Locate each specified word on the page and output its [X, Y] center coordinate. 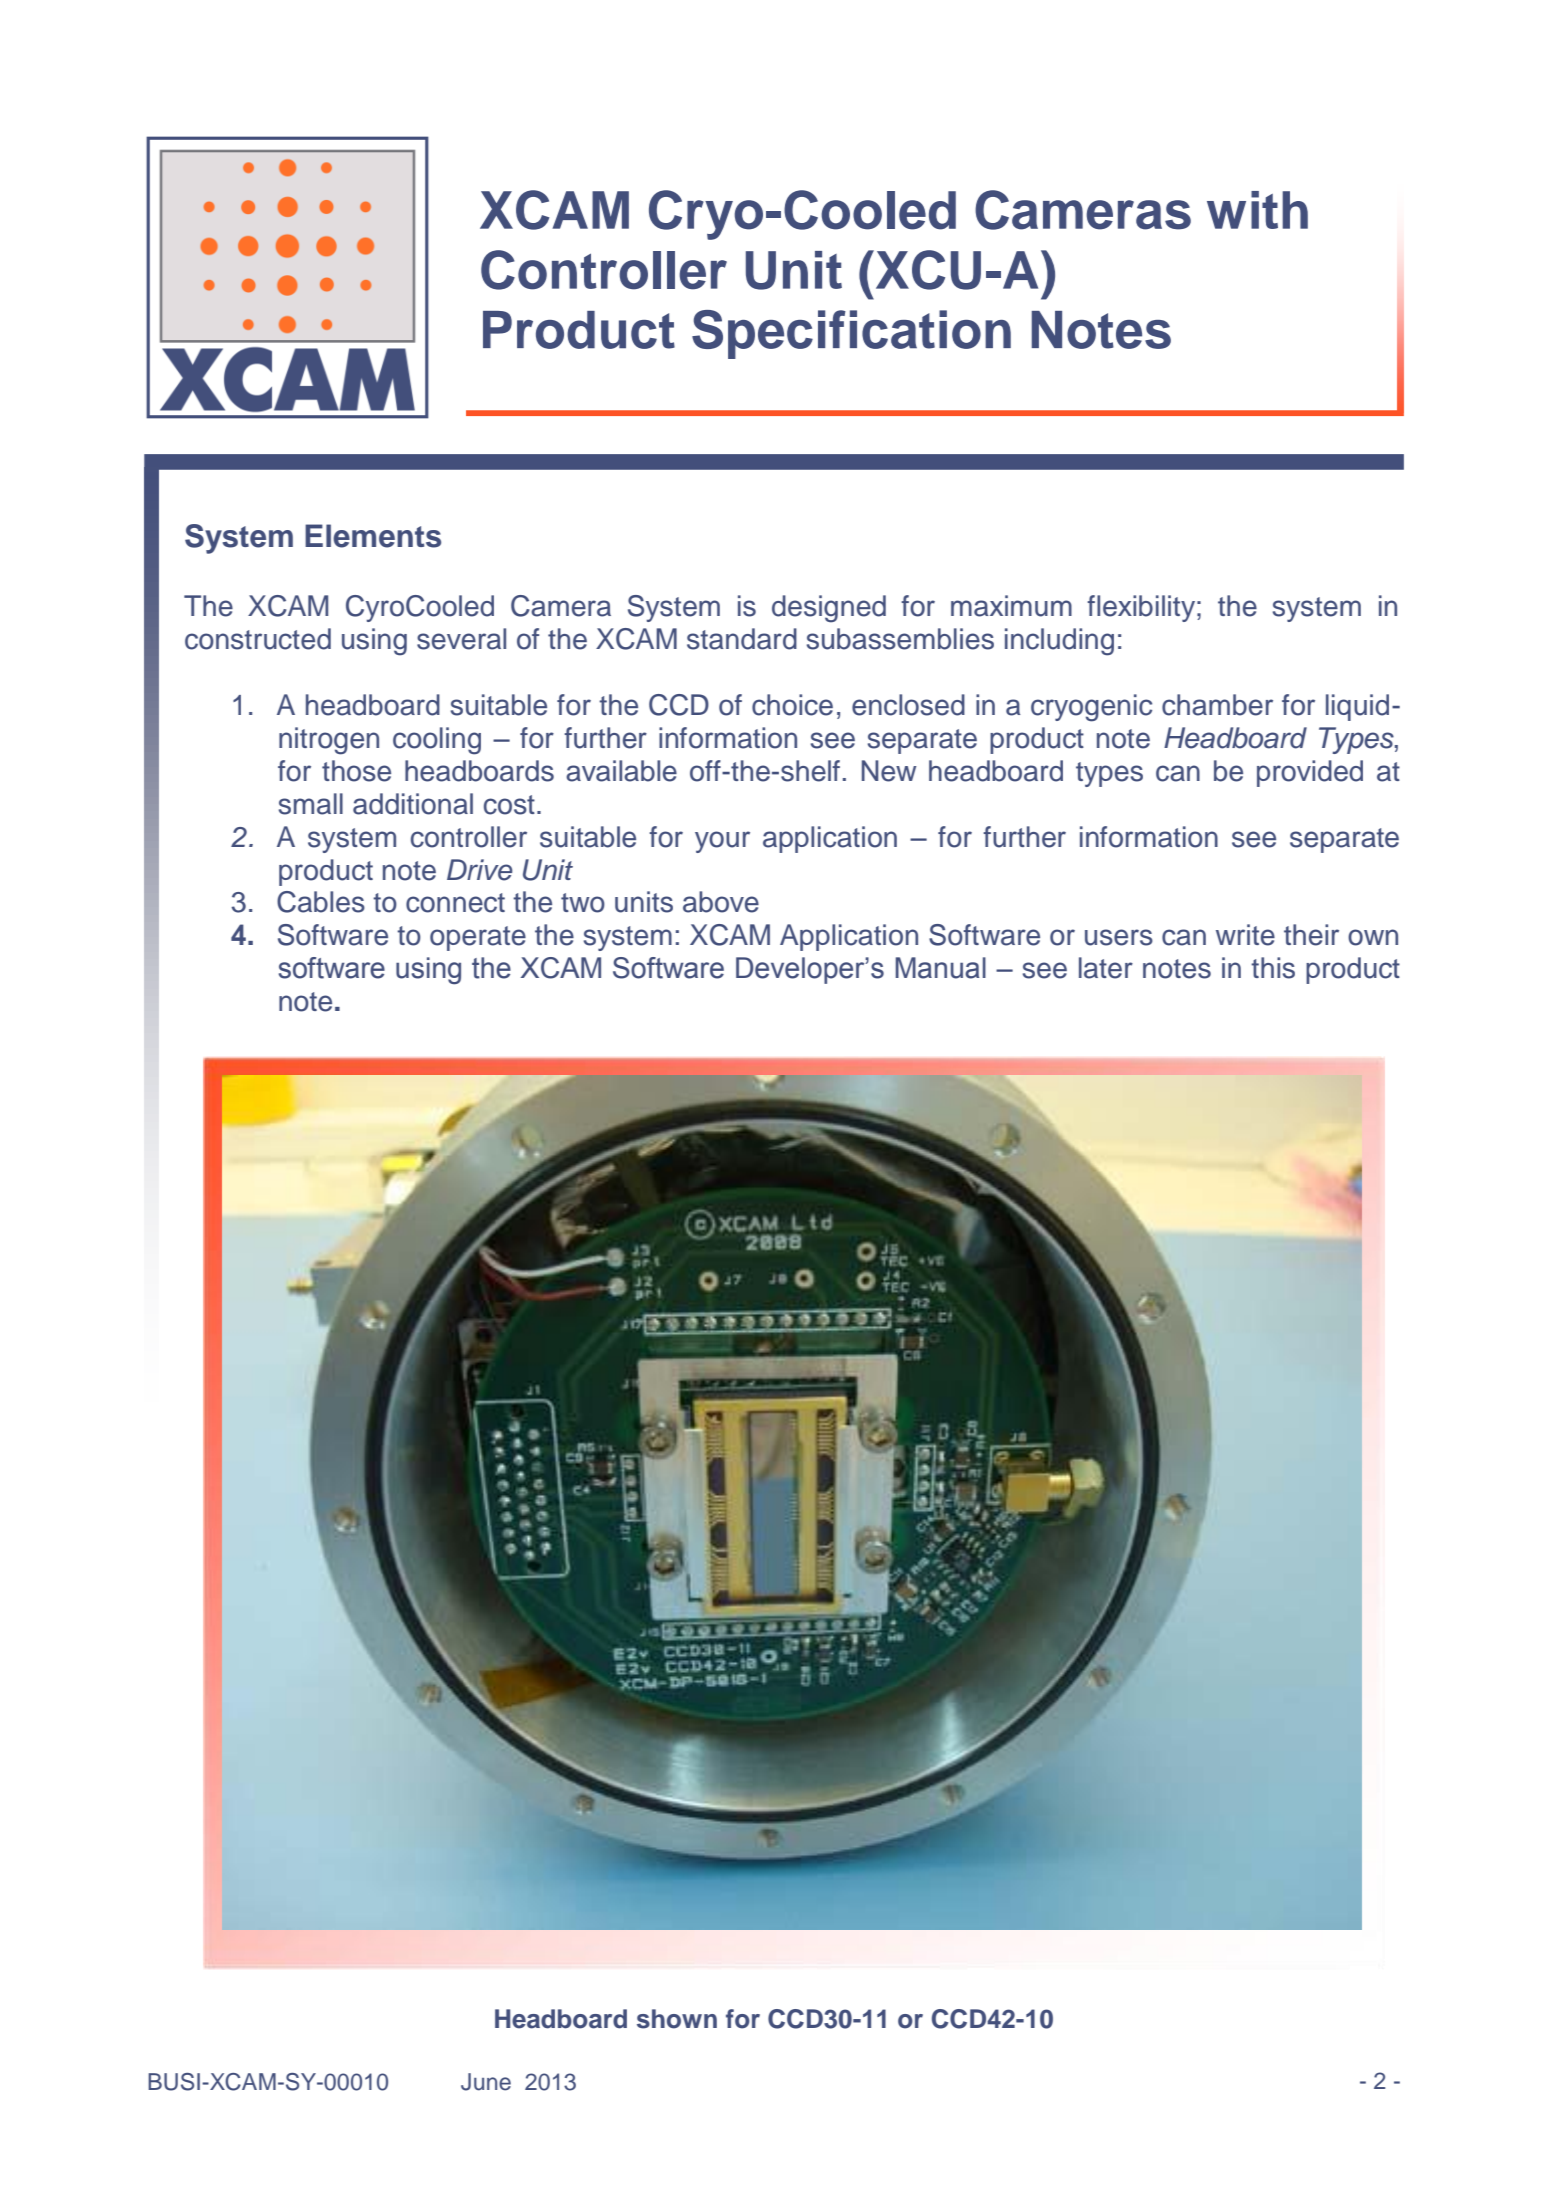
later [1106, 968]
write [1245, 935]
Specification [851, 334]
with [1257, 210]
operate [478, 938]
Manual [940, 968]
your [722, 842]
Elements [373, 536]
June [486, 2082]
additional [413, 804]
